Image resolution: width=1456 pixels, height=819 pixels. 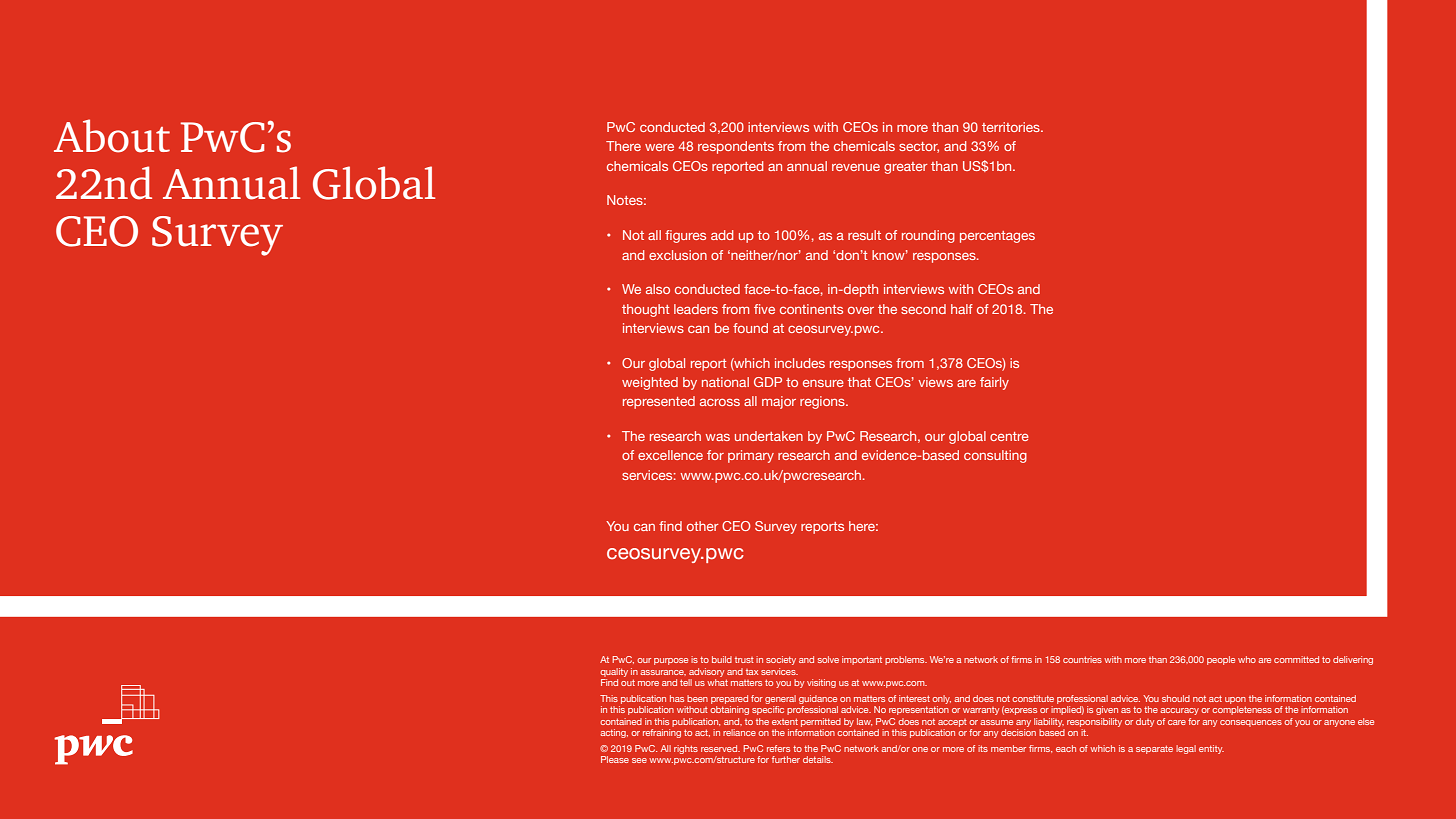 What do you see at coordinates (1247, 659) in the screenshot?
I see `who` at bounding box center [1247, 659].
